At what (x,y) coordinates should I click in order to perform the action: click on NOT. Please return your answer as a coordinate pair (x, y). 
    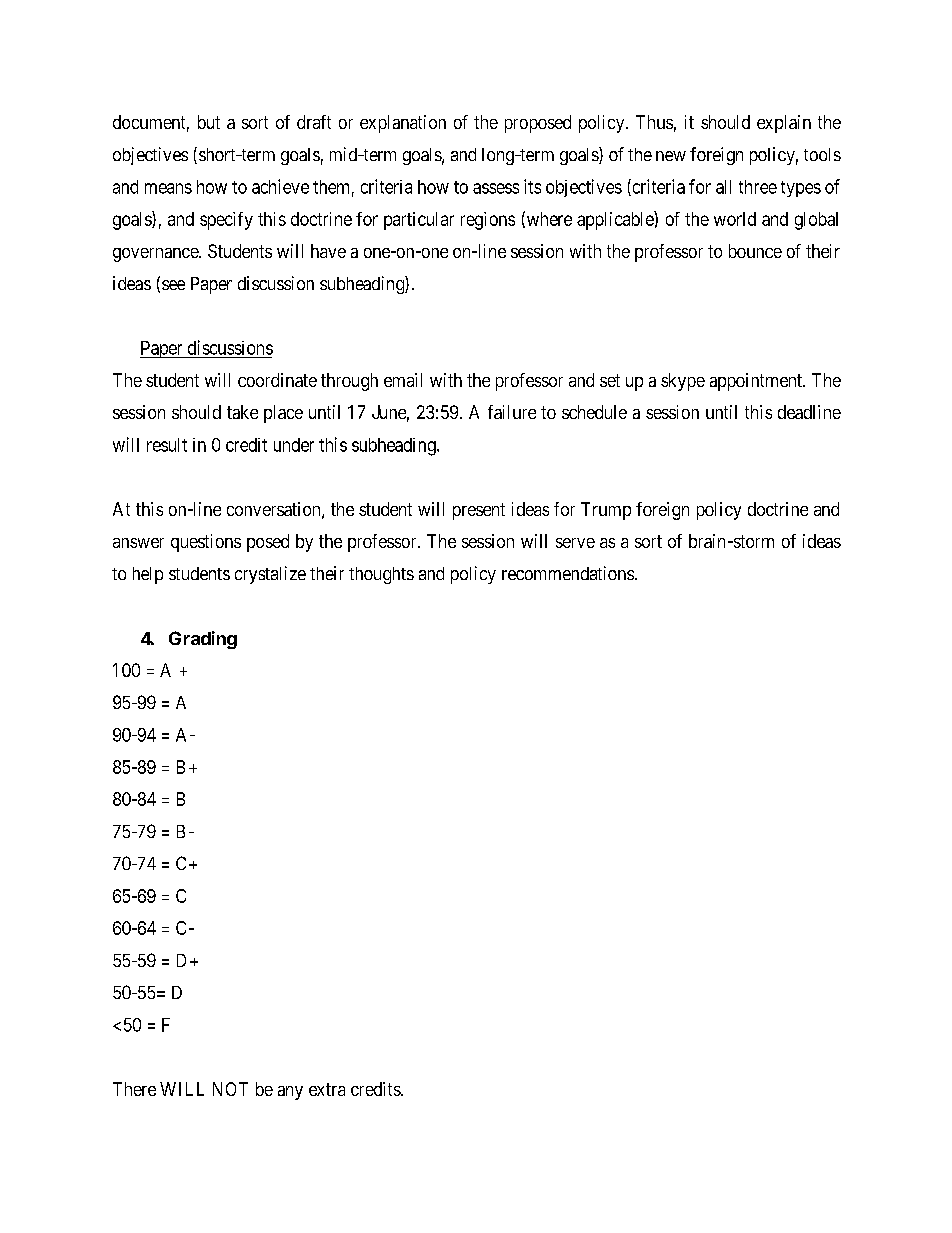
    Looking at the image, I should click on (230, 1089).
